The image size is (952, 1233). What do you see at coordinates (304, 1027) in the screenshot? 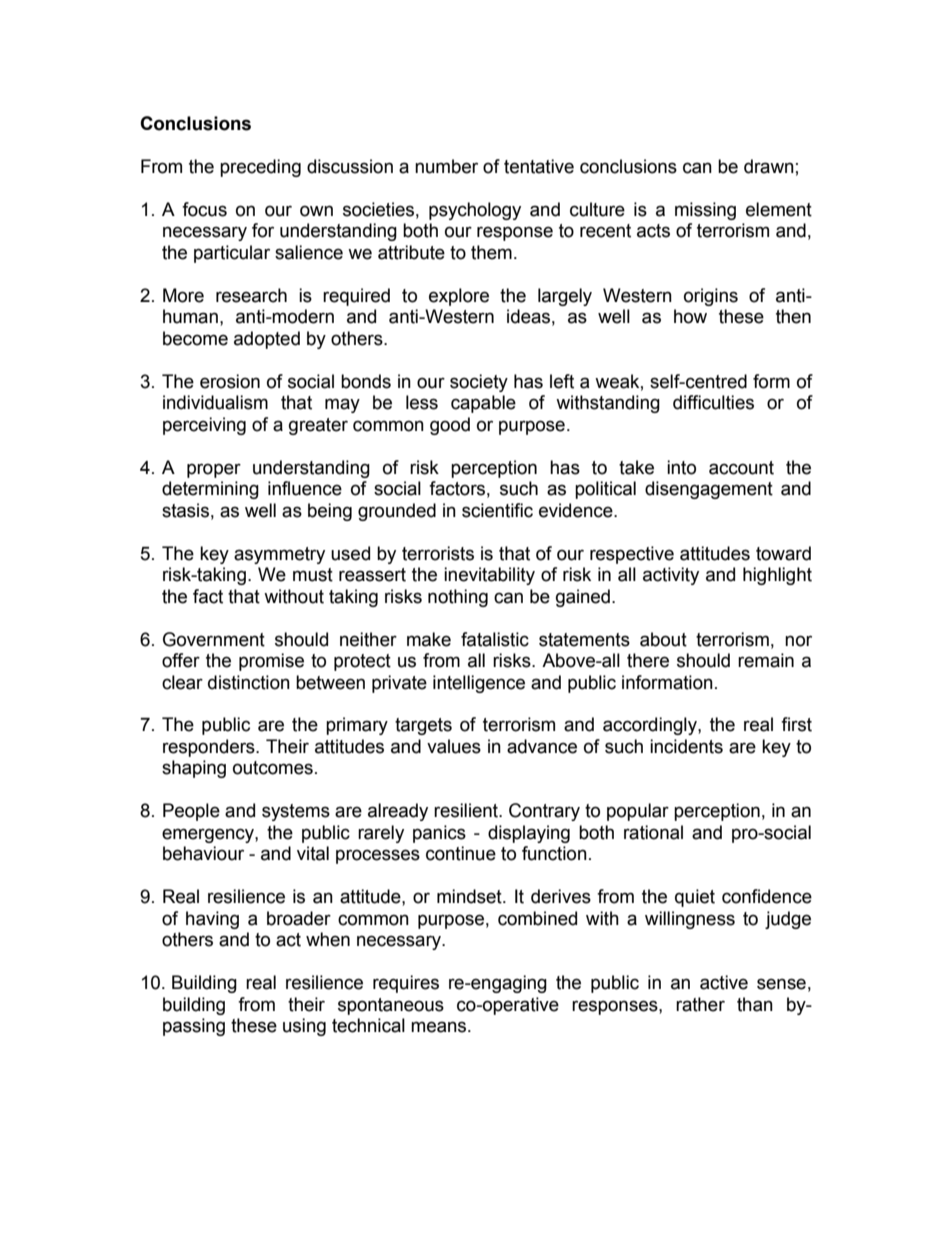
I see `using` at bounding box center [304, 1027].
